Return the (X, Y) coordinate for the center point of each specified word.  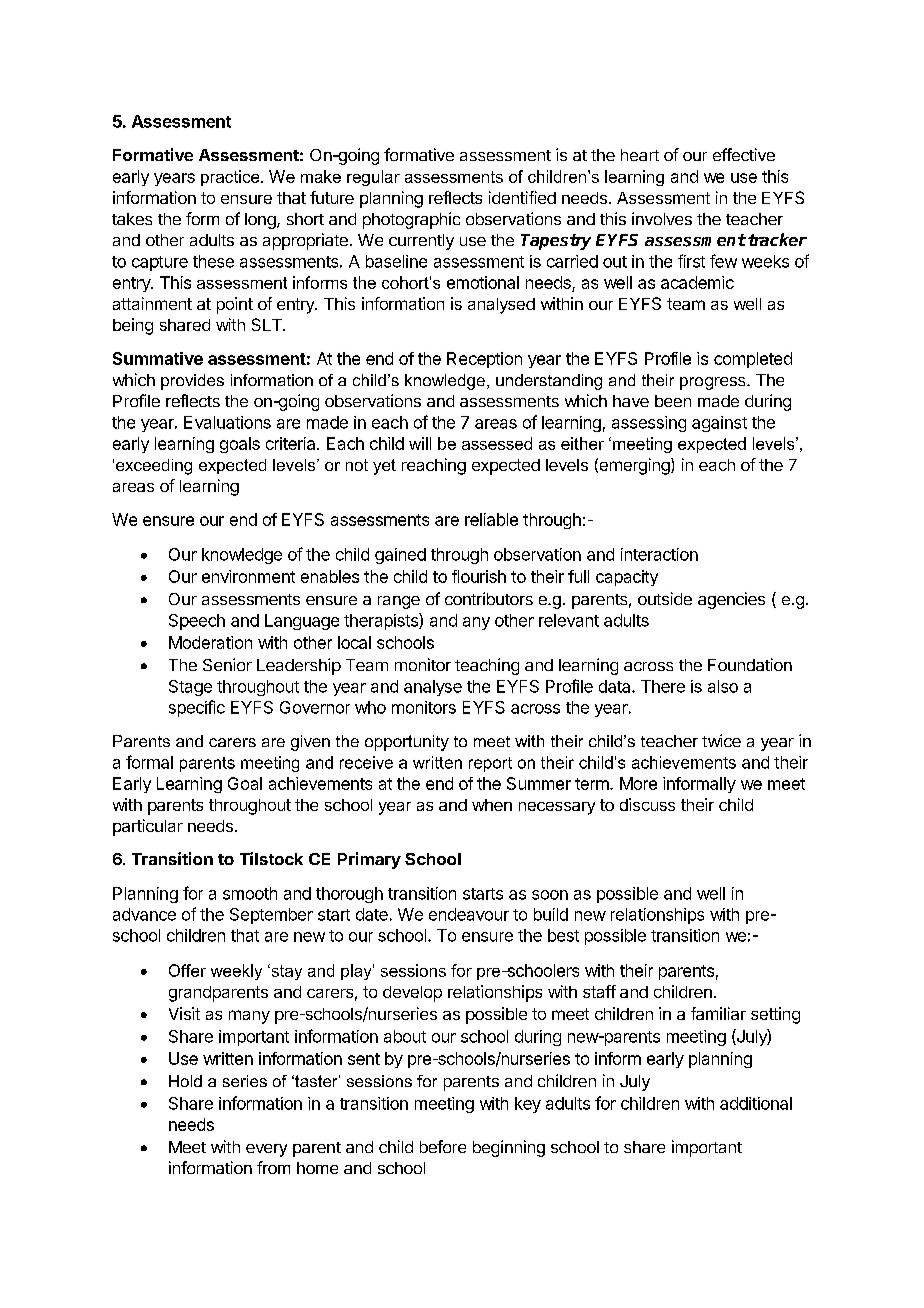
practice (231, 178)
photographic (411, 220)
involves (662, 218)
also (723, 686)
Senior (227, 664)
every (266, 1150)
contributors (489, 598)
